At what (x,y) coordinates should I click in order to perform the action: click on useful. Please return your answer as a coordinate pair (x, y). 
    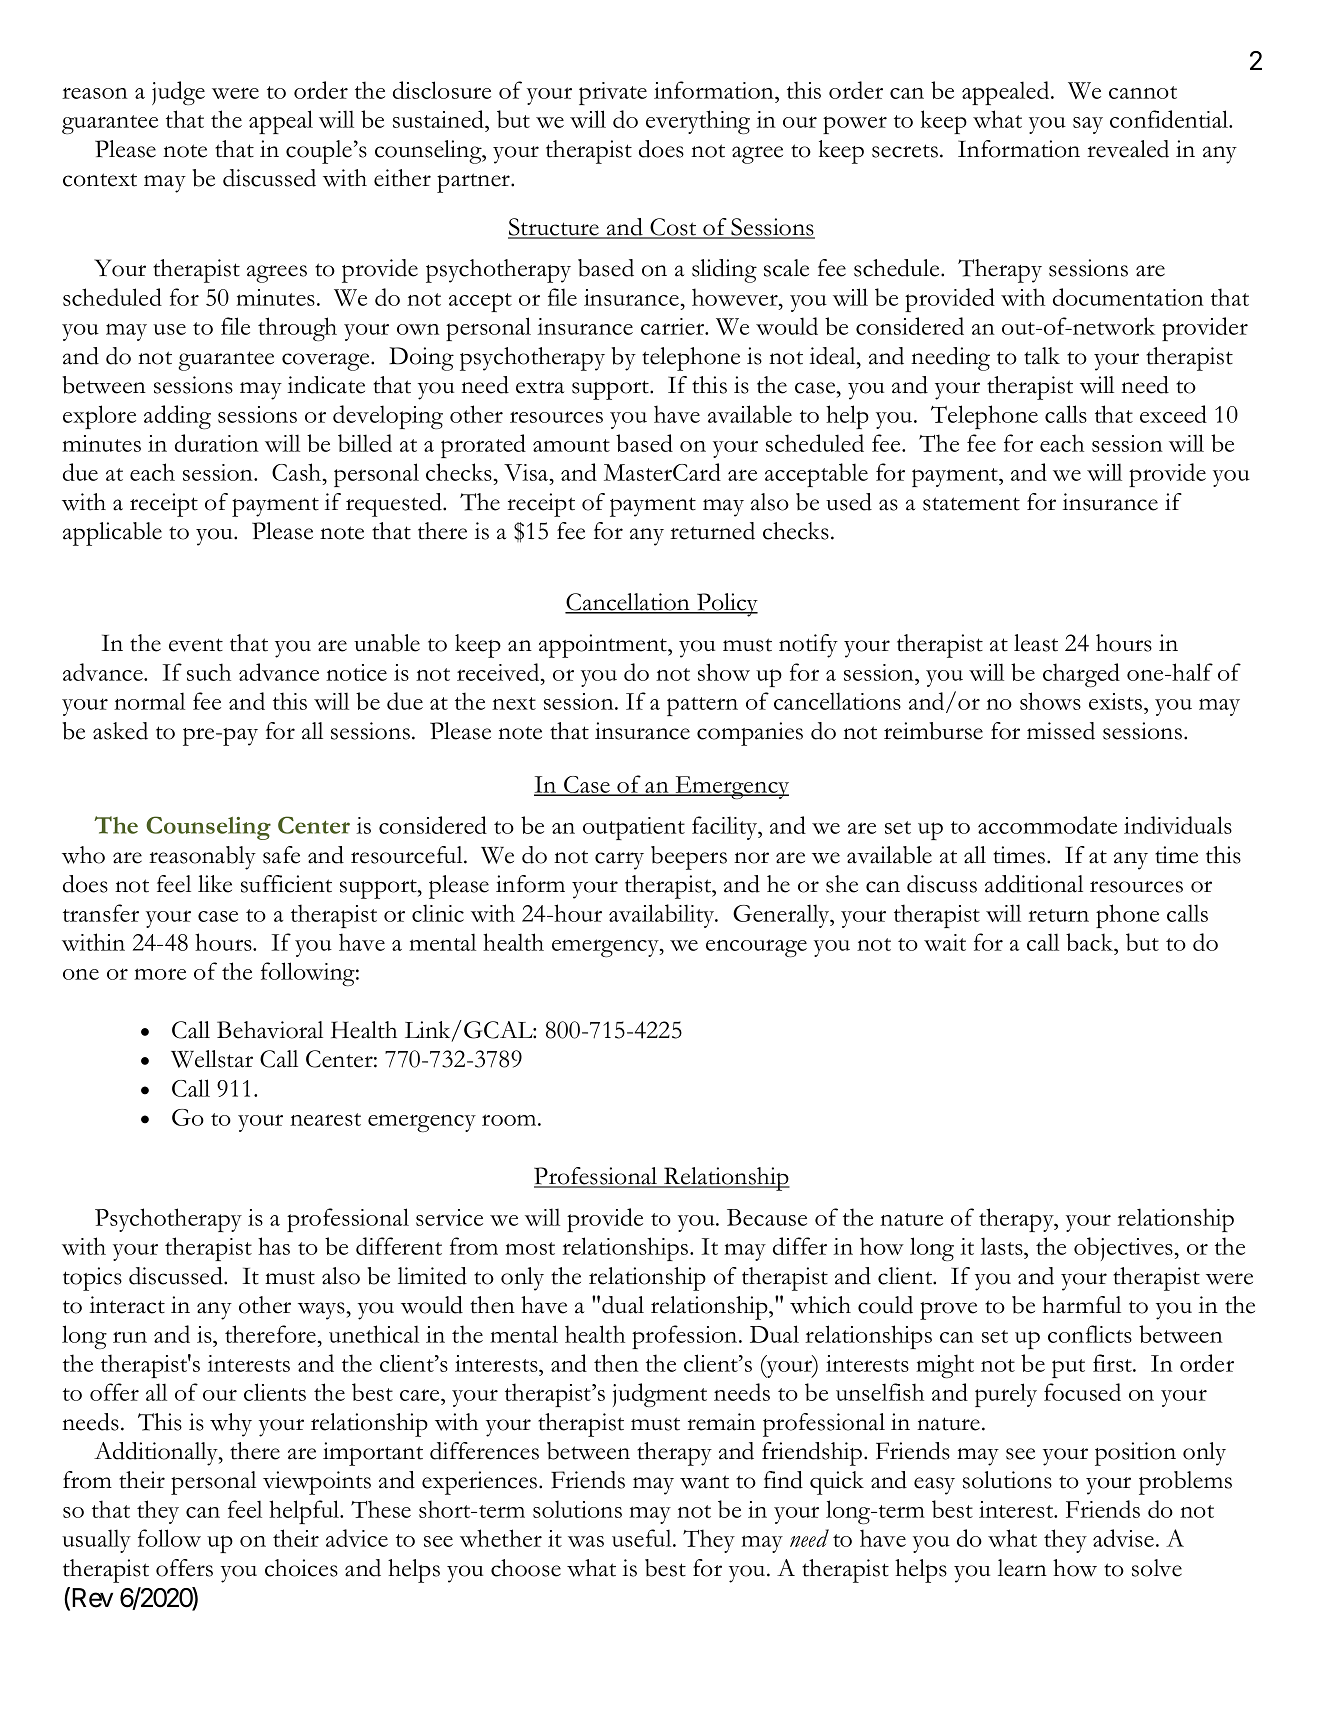
    Looking at the image, I should click on (643, 1538).
